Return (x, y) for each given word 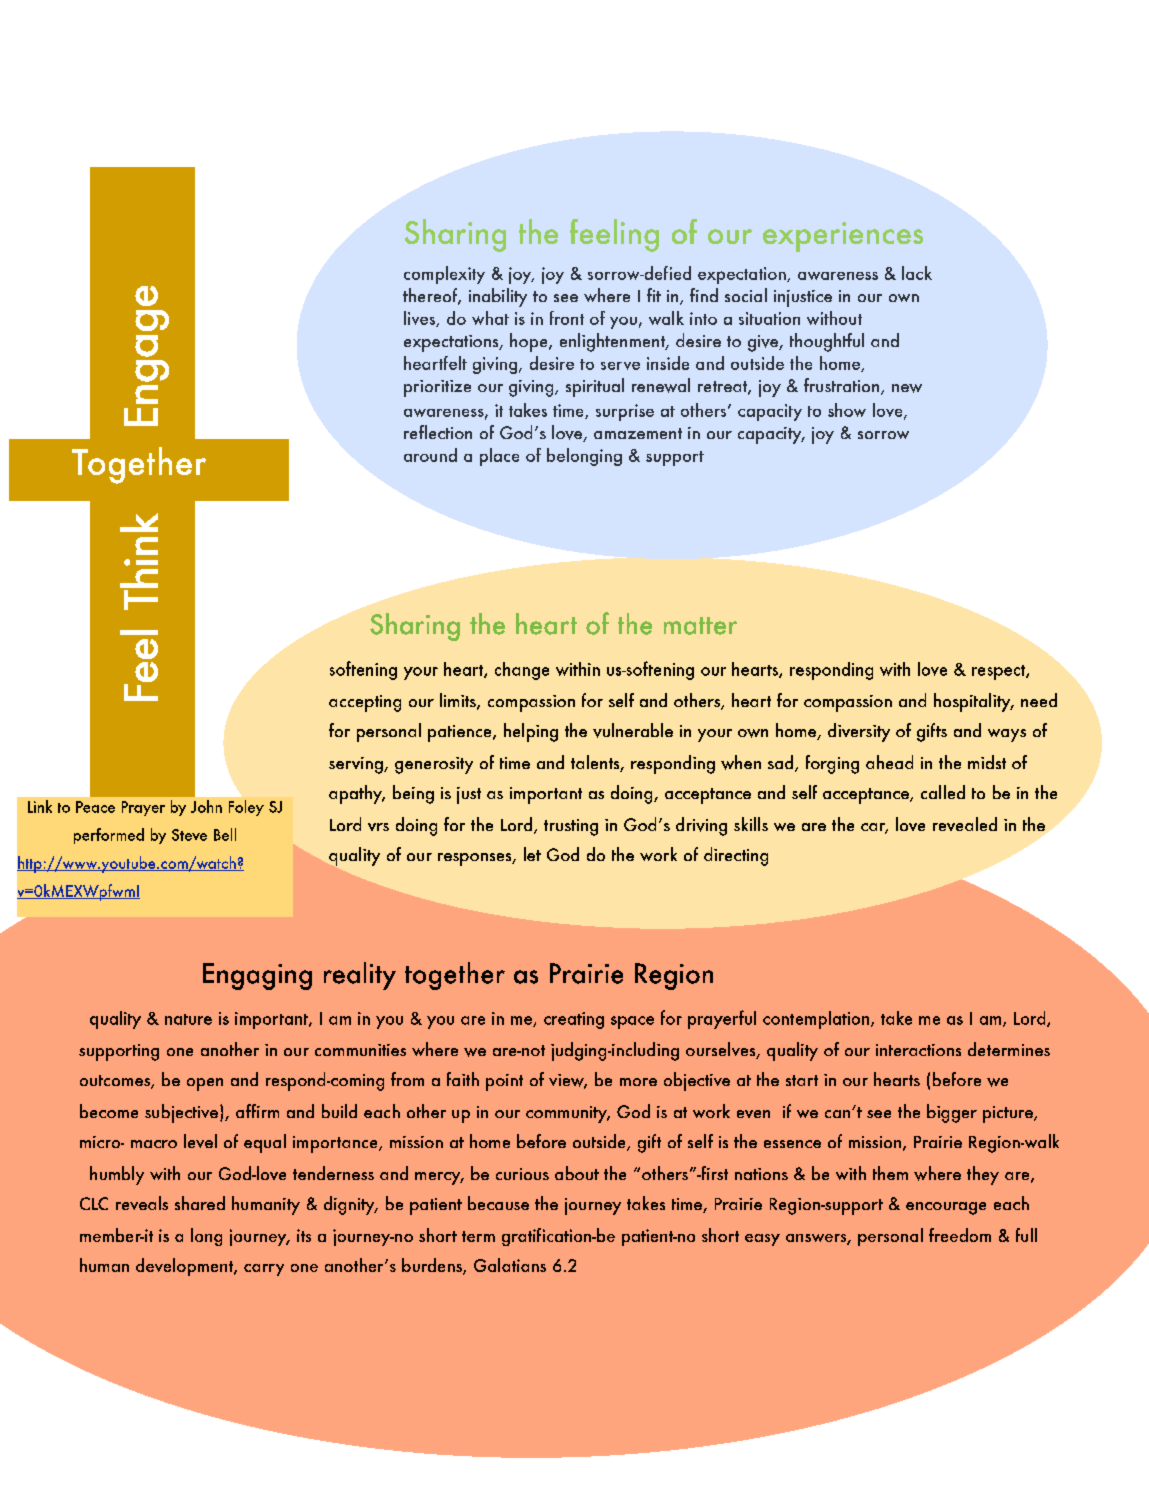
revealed (965, 824)
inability (498, 297)
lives (421, 319)
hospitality (973, 702)
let (532, 854)
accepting (365, 703)
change (522, 671)
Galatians (510, 1265)
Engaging (257, 976)
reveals (142, 1203)
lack (917, 273)
